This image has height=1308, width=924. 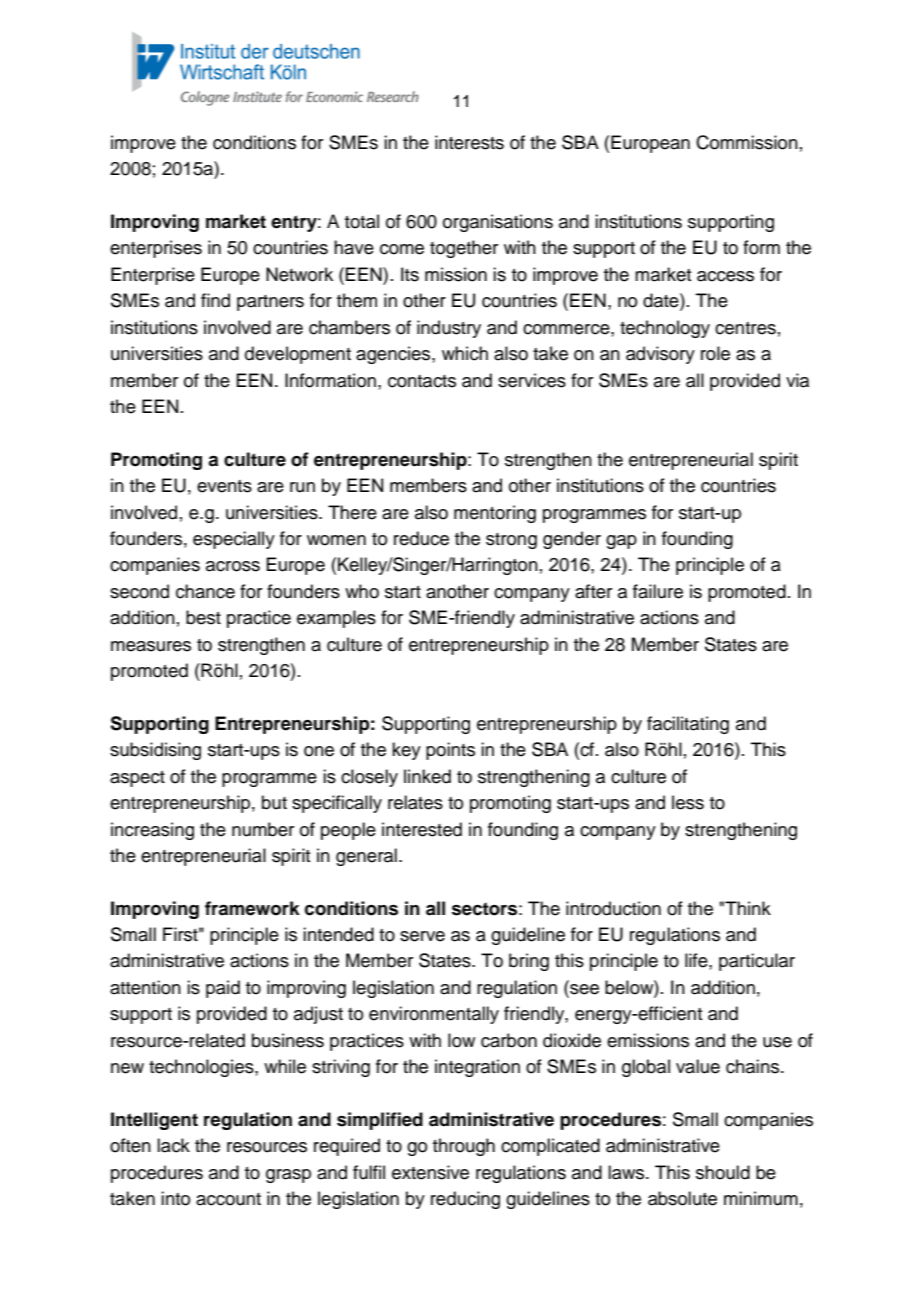 I want to click on points, so click(x=450, y=751).
